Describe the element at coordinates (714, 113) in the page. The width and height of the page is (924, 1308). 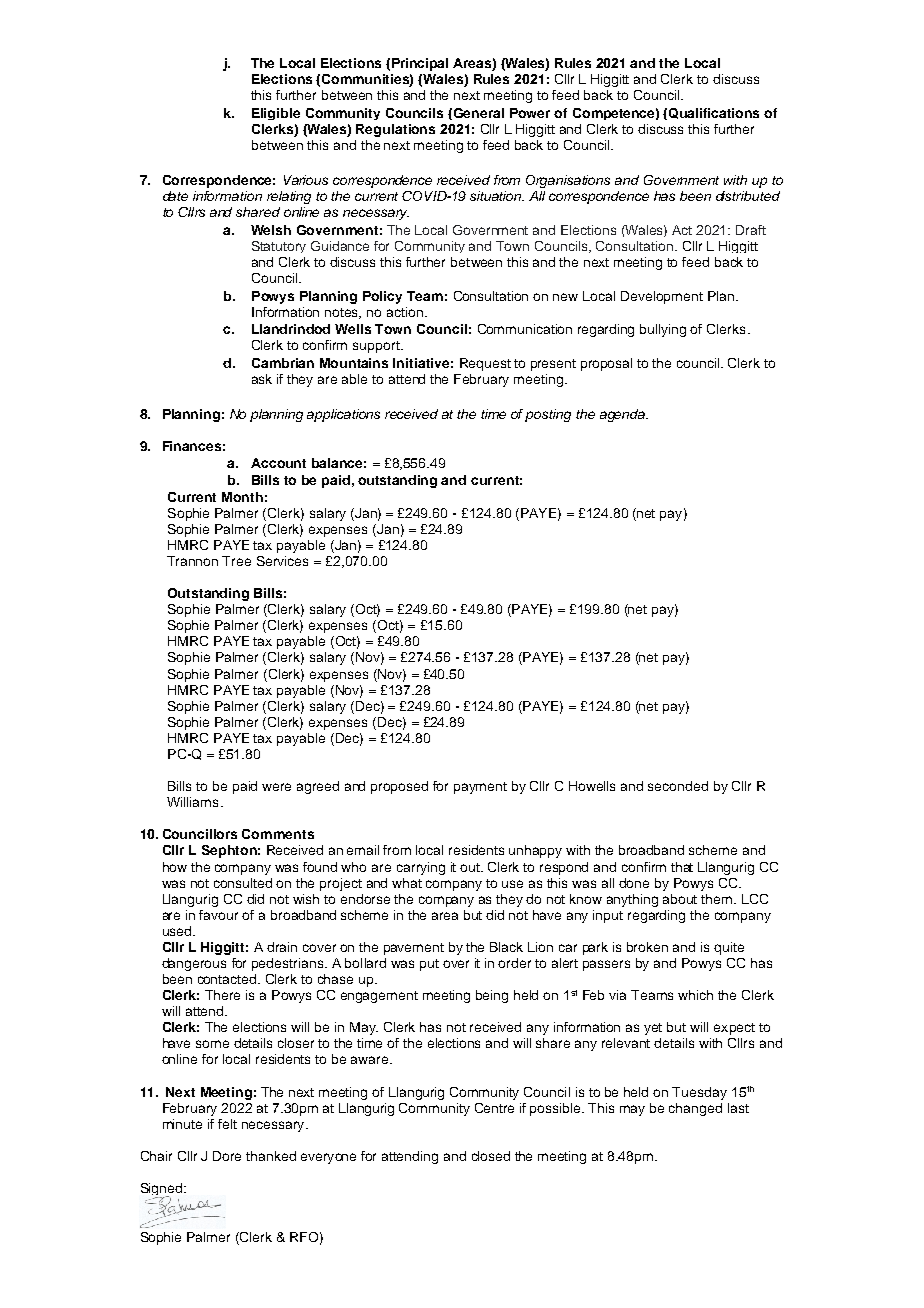
I see `Qualifications` at that location.
